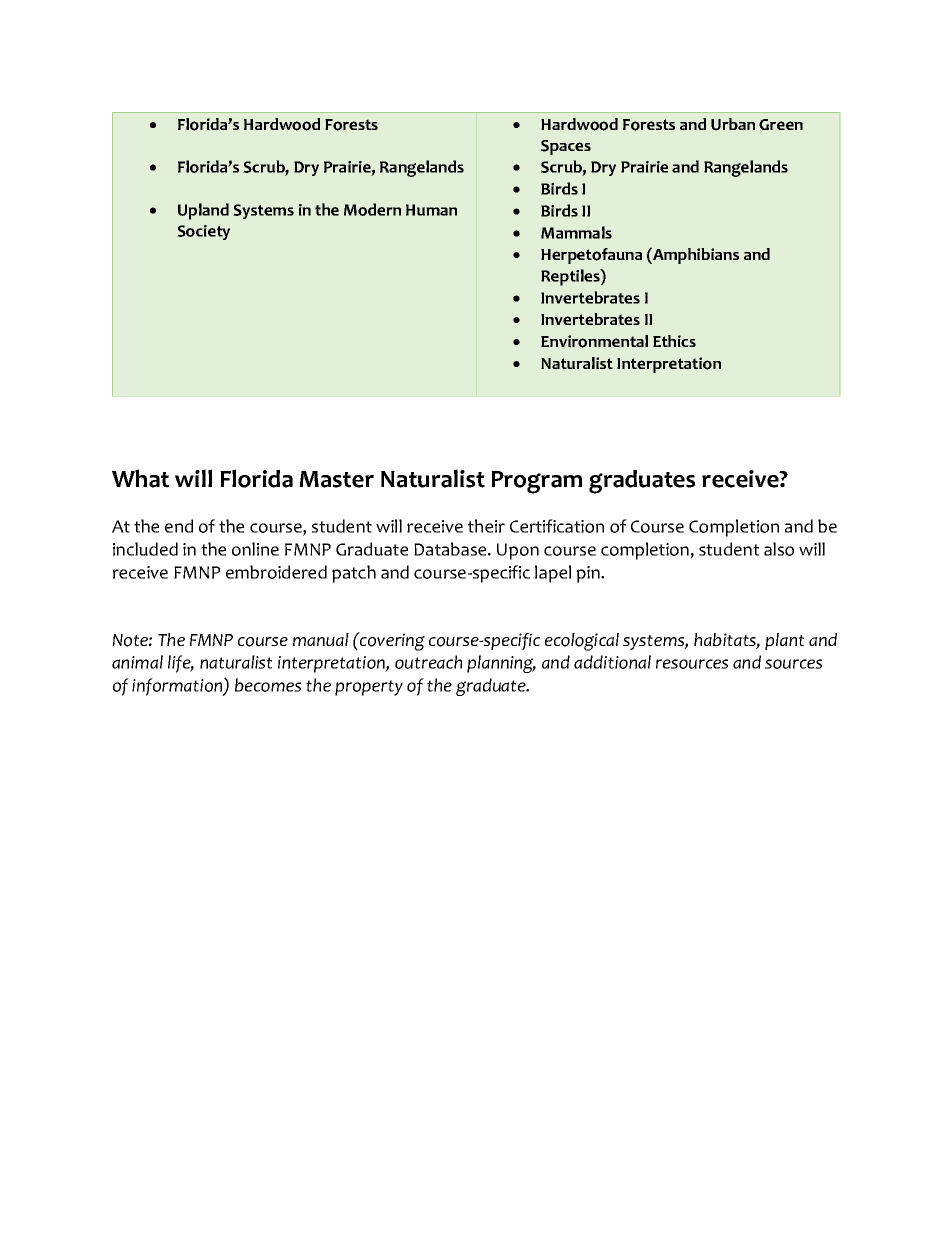  What do you see at coordinates (779, 549) in the document?
I see `also` at bounding box center [779, 549].
